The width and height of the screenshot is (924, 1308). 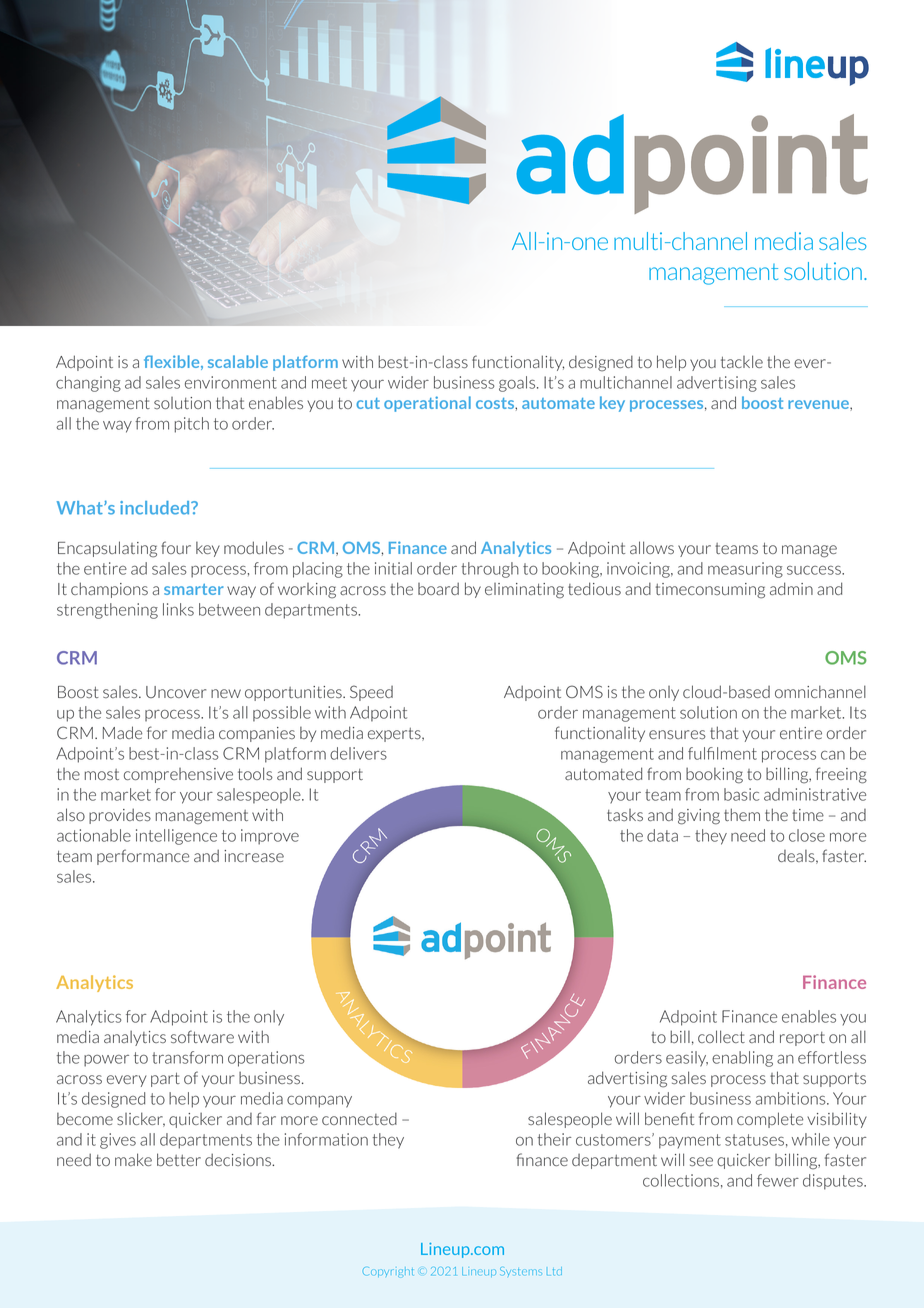 What do you see at coordinates (179, 1159) in the screenshot?
I see `better` at bounding box center [179, 1159].
